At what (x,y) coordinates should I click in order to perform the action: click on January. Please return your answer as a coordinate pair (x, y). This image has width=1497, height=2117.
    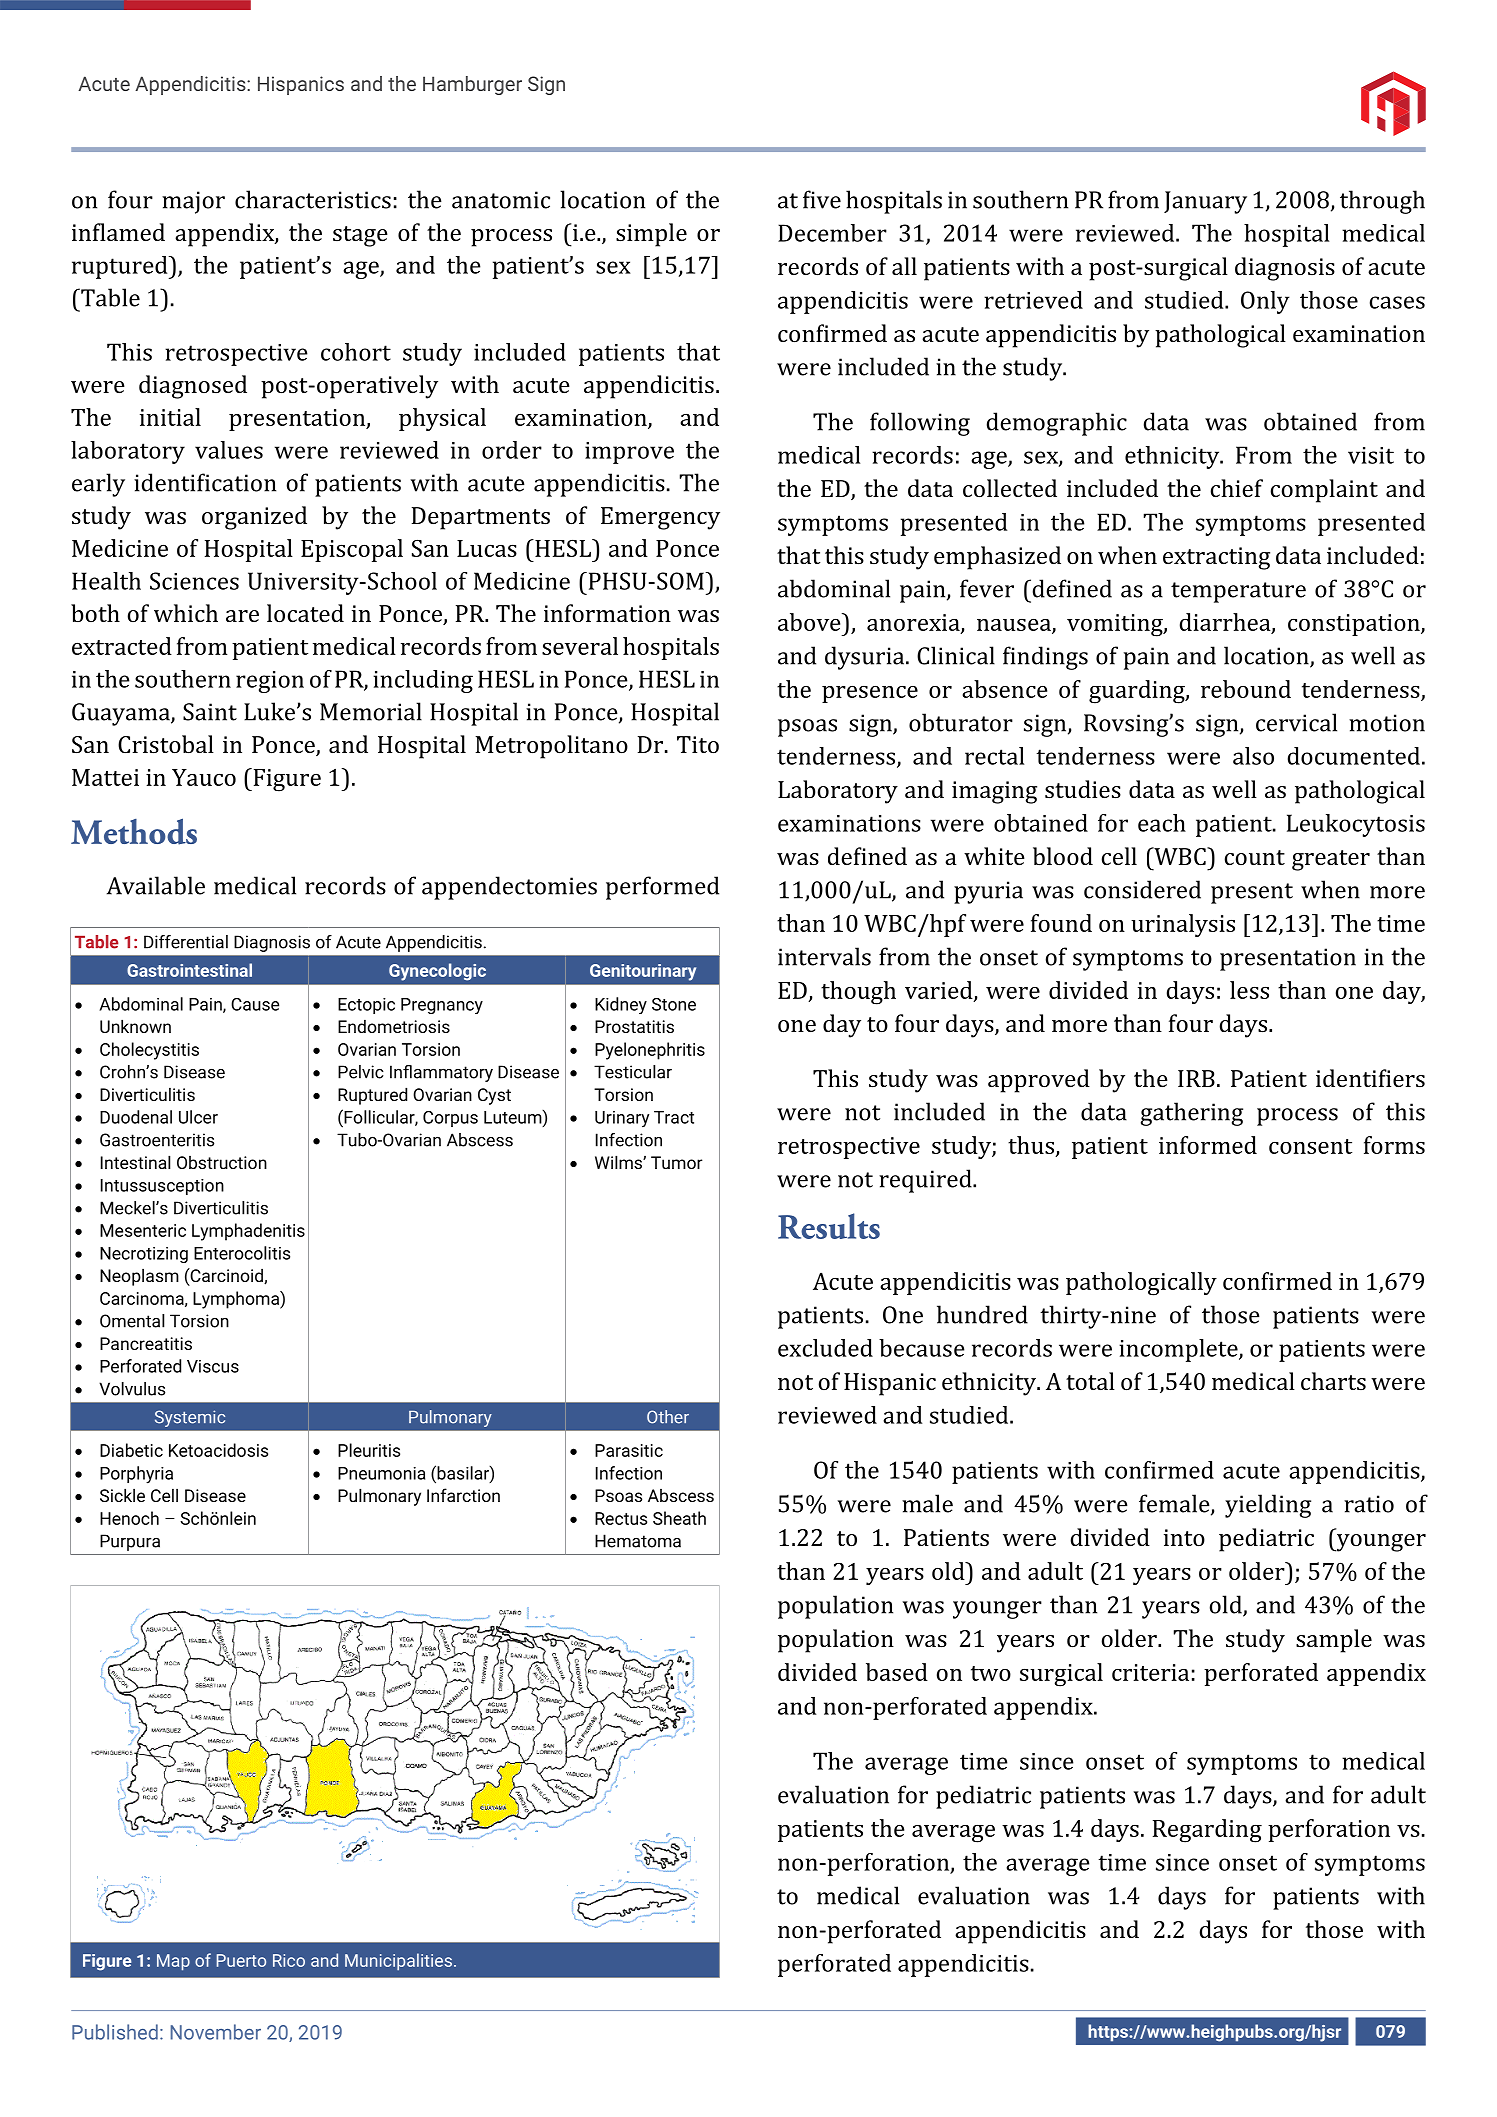
    Looking at the image, I should click on (1205, 202).
